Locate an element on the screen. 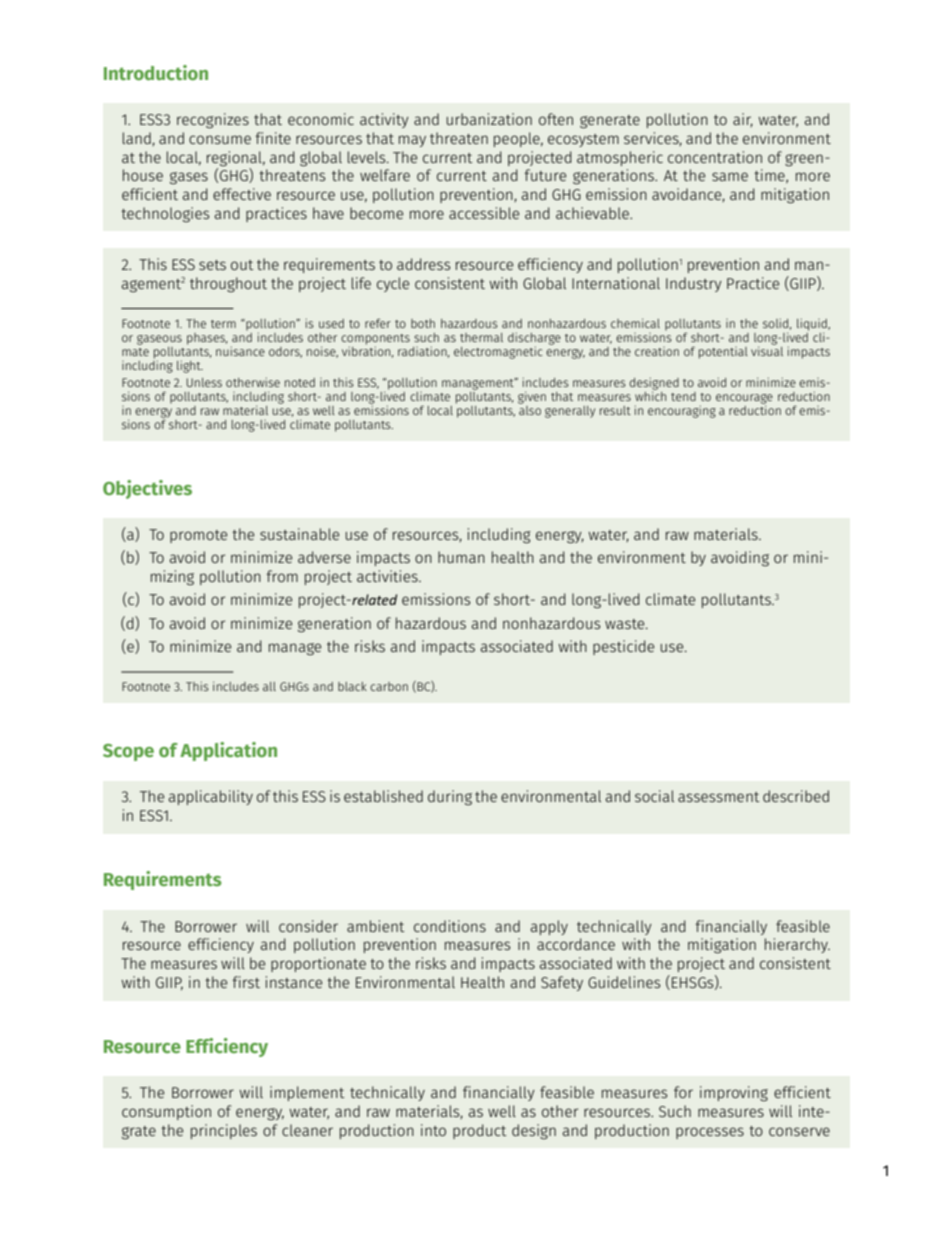 The width and height of the screenshot is (952, 1233). Industry is located at coordinates (694, 284).
